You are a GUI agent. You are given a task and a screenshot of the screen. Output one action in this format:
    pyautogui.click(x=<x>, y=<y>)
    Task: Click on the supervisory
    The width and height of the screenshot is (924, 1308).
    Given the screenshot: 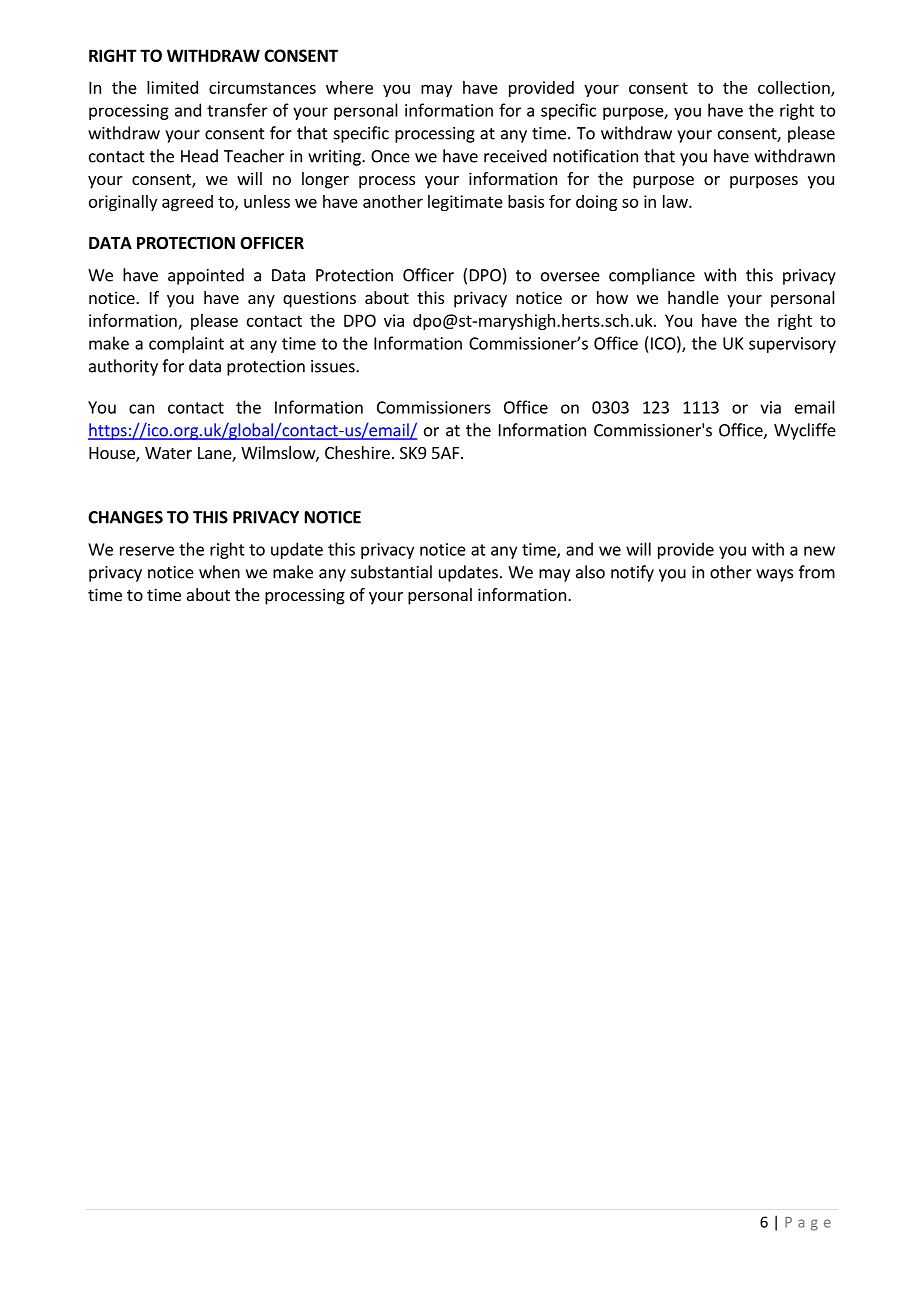 What is the action you would take?
    pyautogui.click(x=792, y=345)
